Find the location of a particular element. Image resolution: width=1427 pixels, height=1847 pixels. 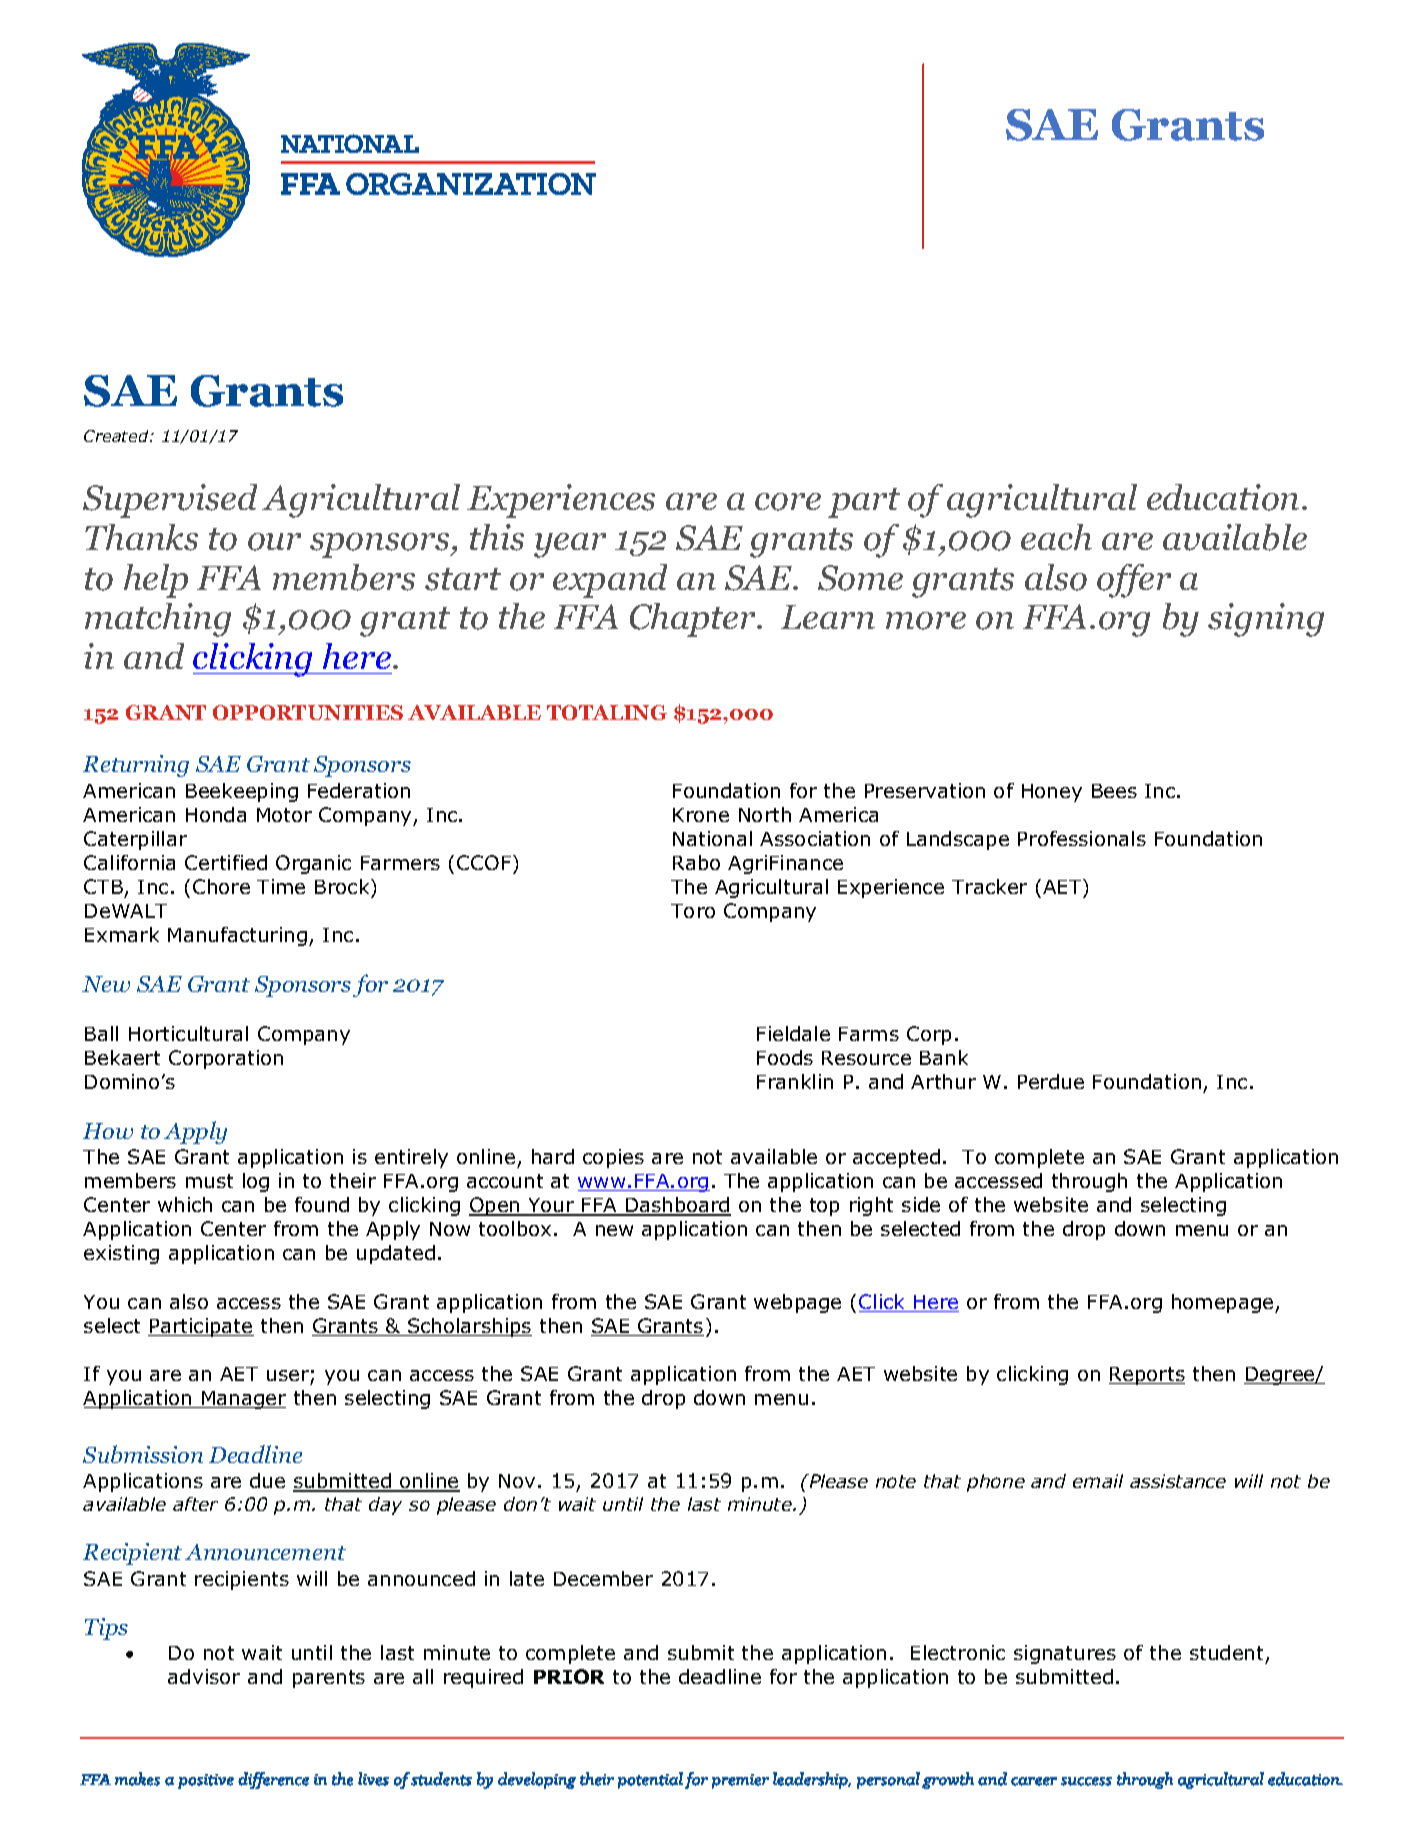

webpage is located at coordinates (797, 1303).
